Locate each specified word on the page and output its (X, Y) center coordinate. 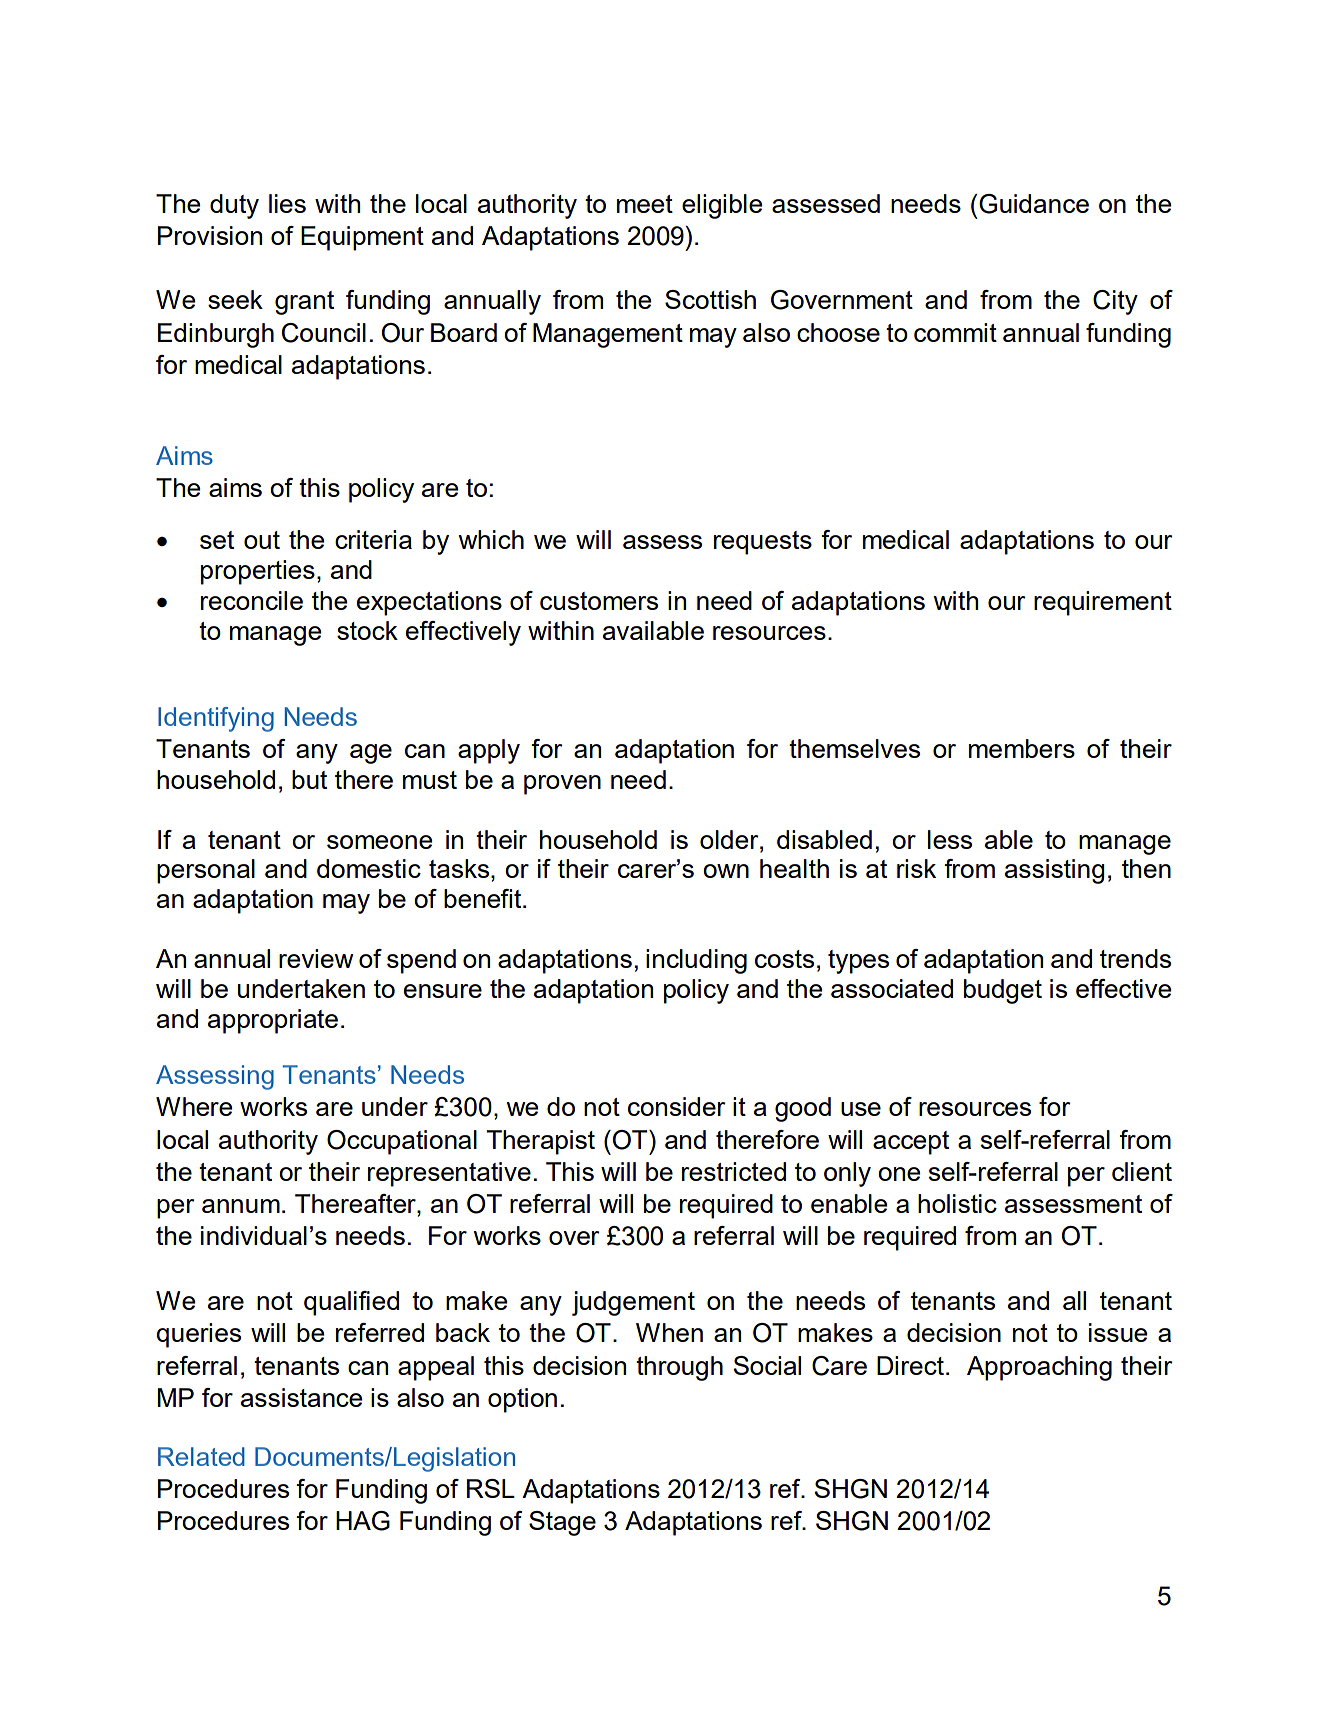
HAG (363, 1521)
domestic (369, 868)
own (726, 871)
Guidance (1033, 204)
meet (645, 204)
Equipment (362, 238)
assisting (1054, 871)
